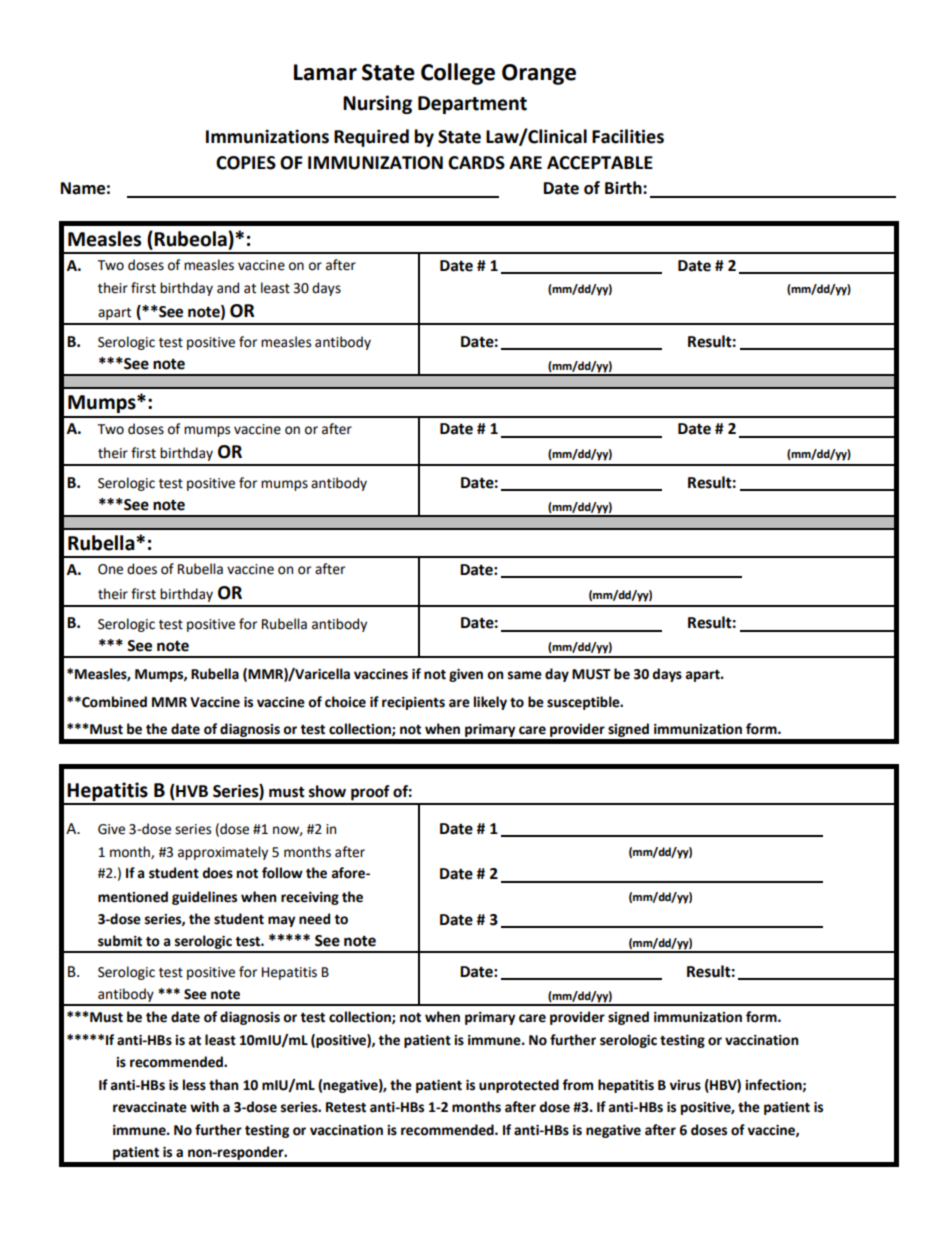 The width and height of the image is (952, 1233). I want to click on from, so click(577, 1085).
